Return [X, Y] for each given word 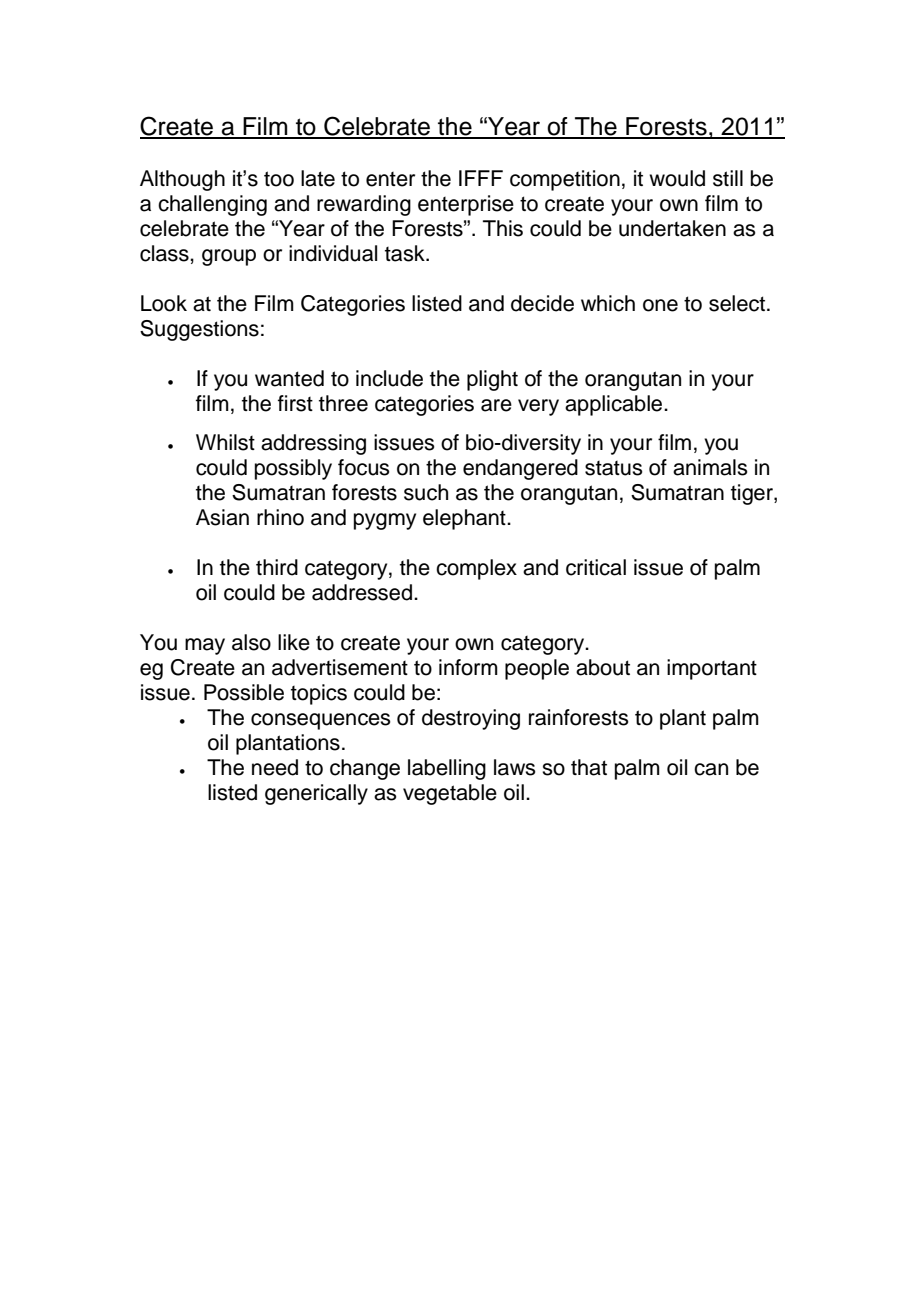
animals [710, 467]
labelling [447, 769]
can [711, 769]
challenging [212, 205]
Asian [222, 517]
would [677, 178]
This [503, 228]
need [275, 767]
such [426, 492]
